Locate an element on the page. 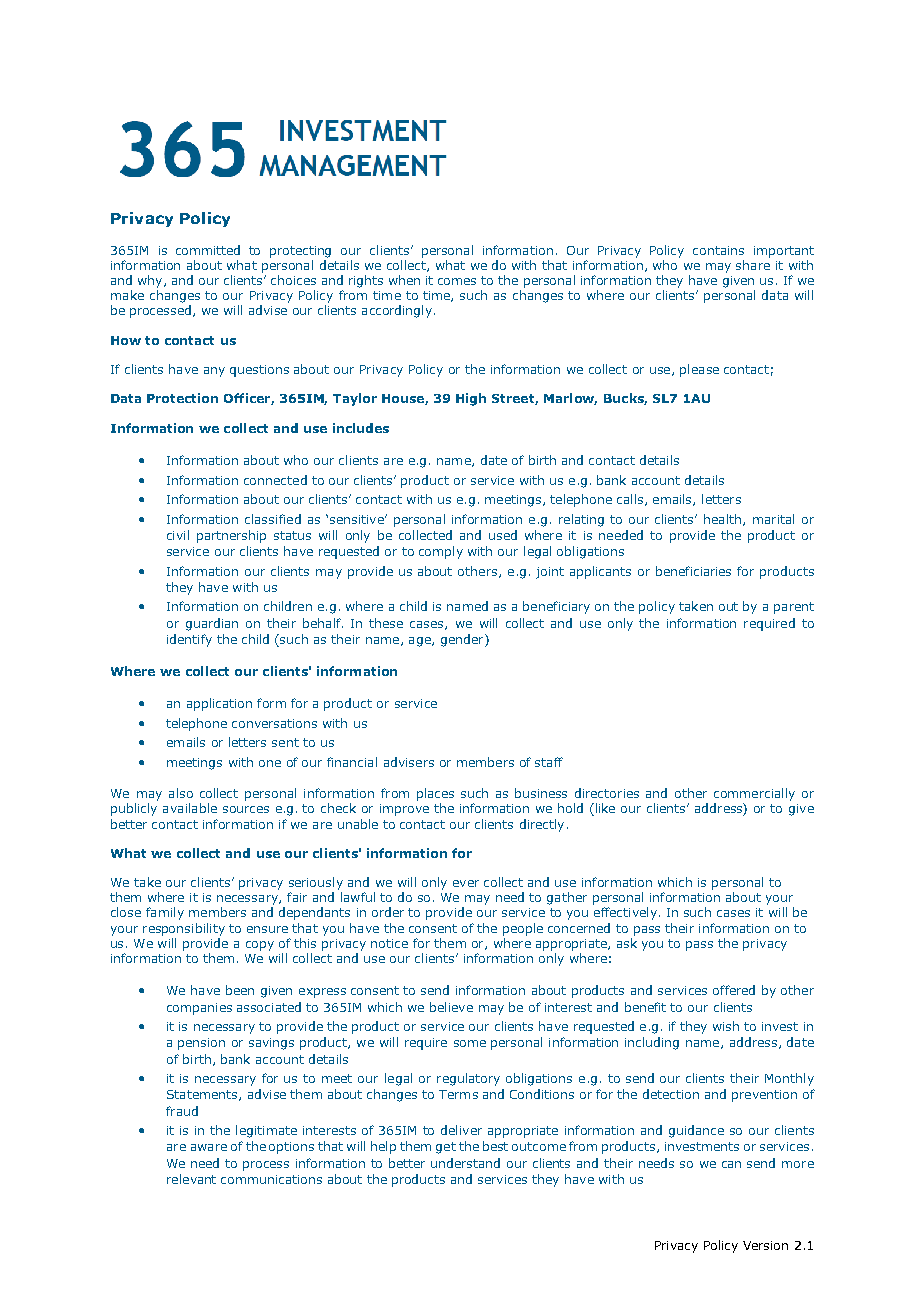 The image size is (924, 1308). committed is located at coordinates (208, 250).
